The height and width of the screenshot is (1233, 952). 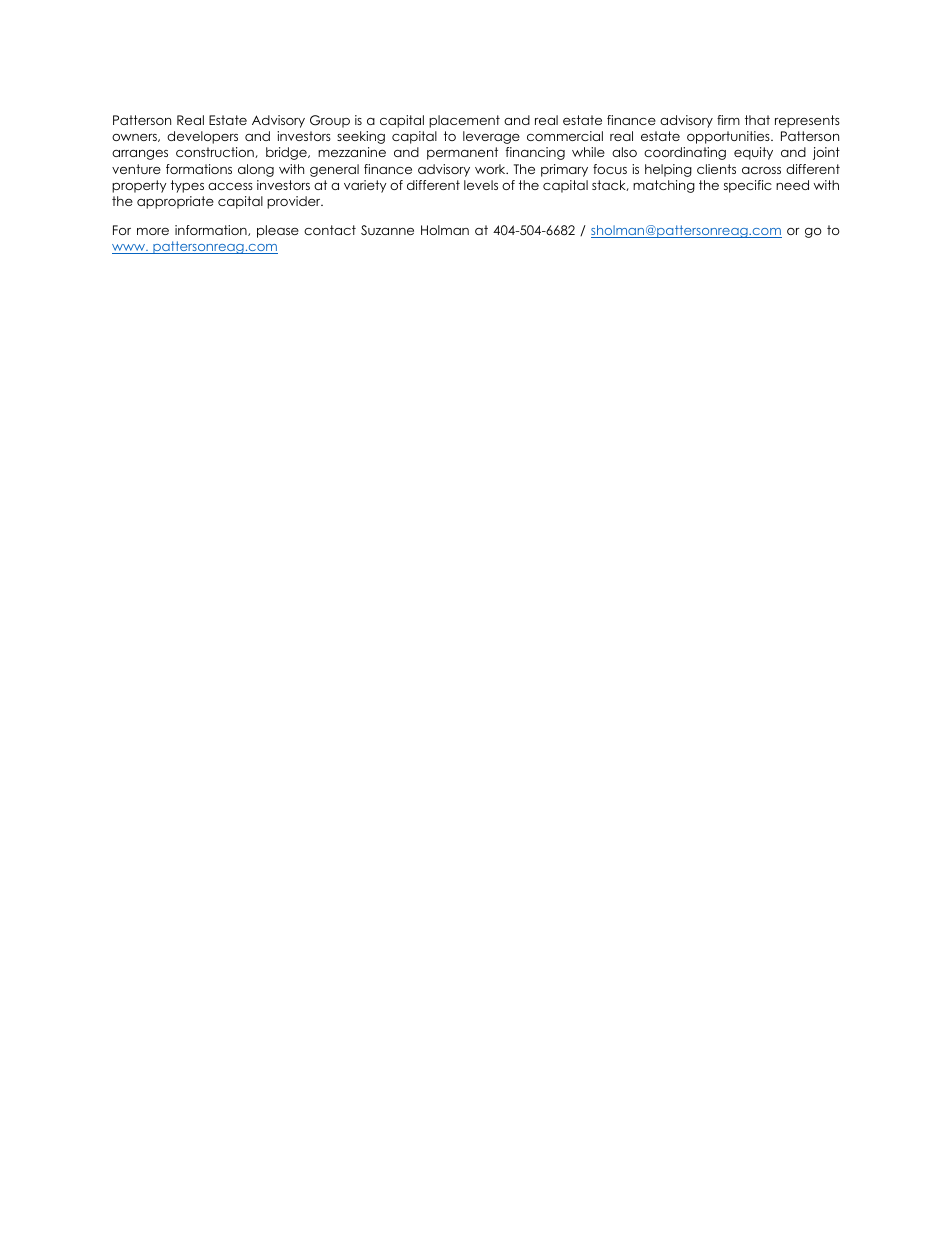 What do you see at coordinates (464, 121) in the screenshot?
I see `placement` at bounding box center [464, 121].
